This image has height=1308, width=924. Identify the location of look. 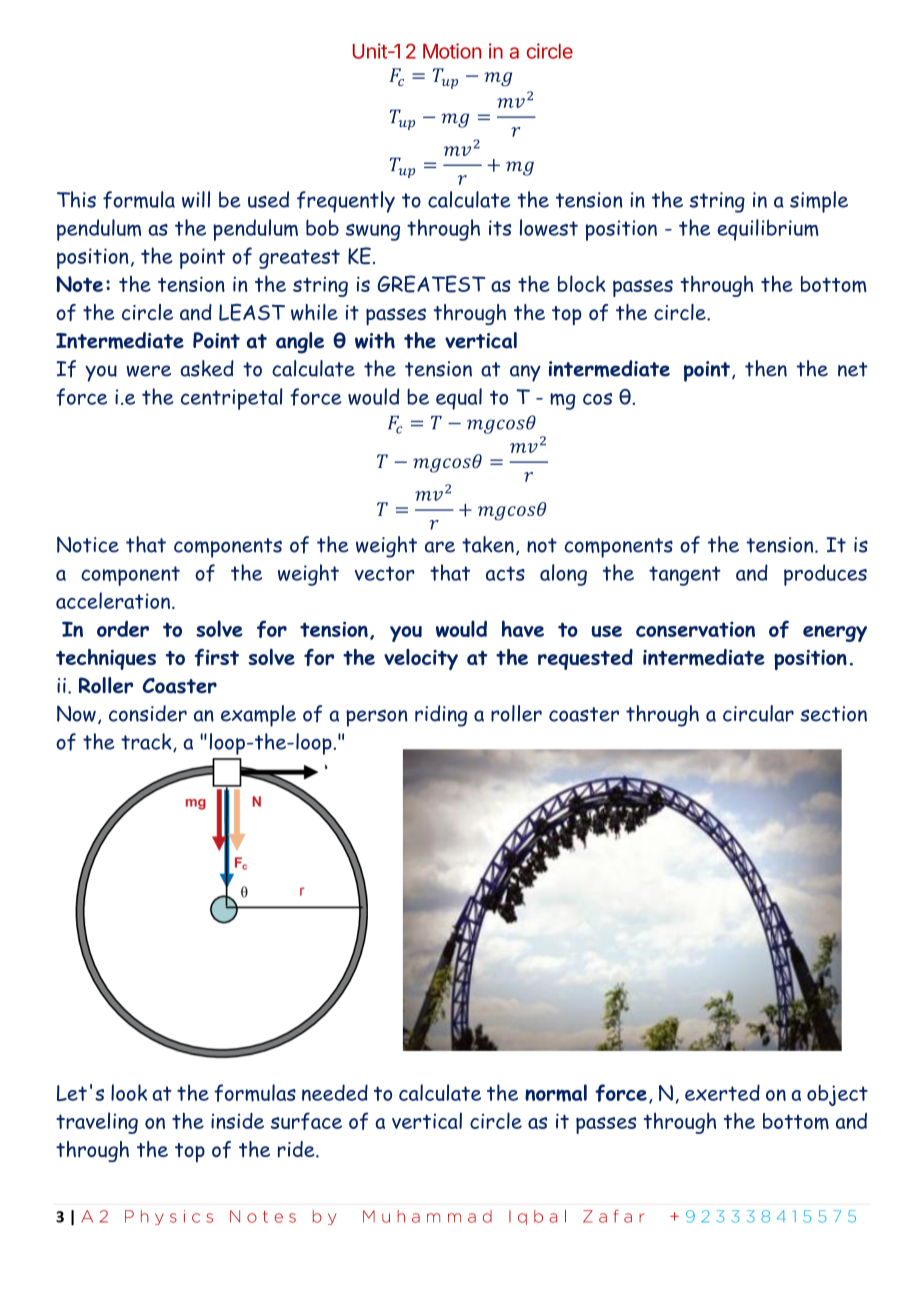
(129, 1092).
